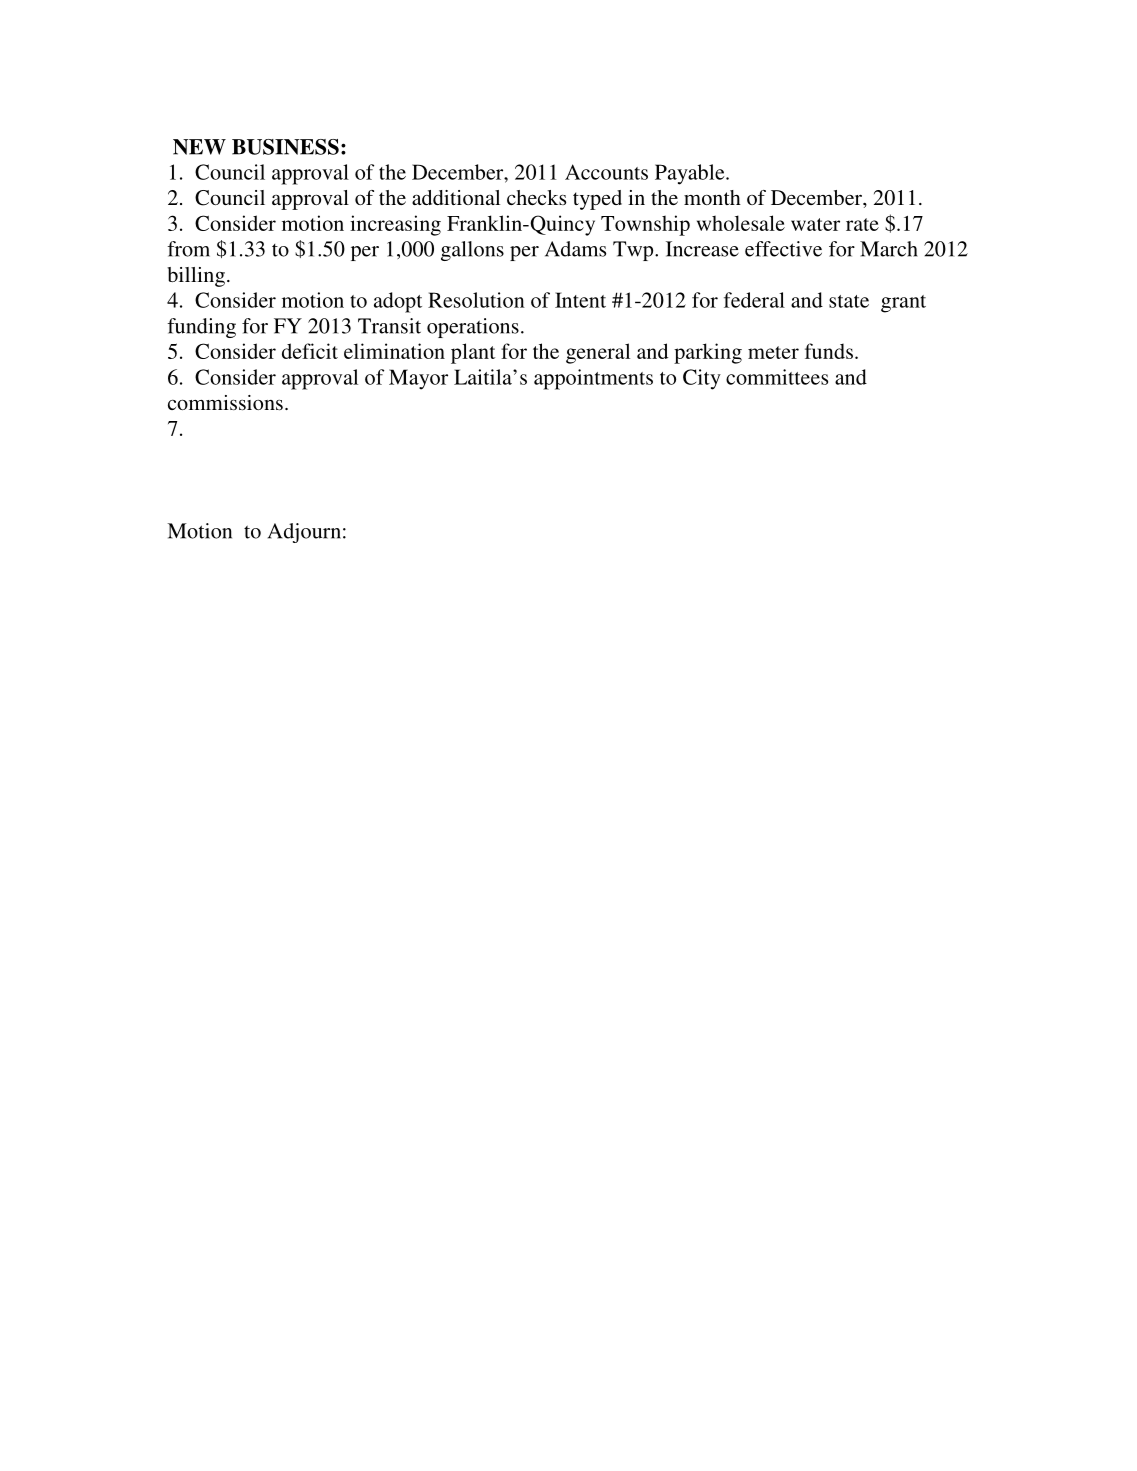 Image resolution: width=1137 pixels, height=1471 pixels. What do you see at coordinates (188, 249) in the document?
I see `from` at bounding box center [188, 249].
